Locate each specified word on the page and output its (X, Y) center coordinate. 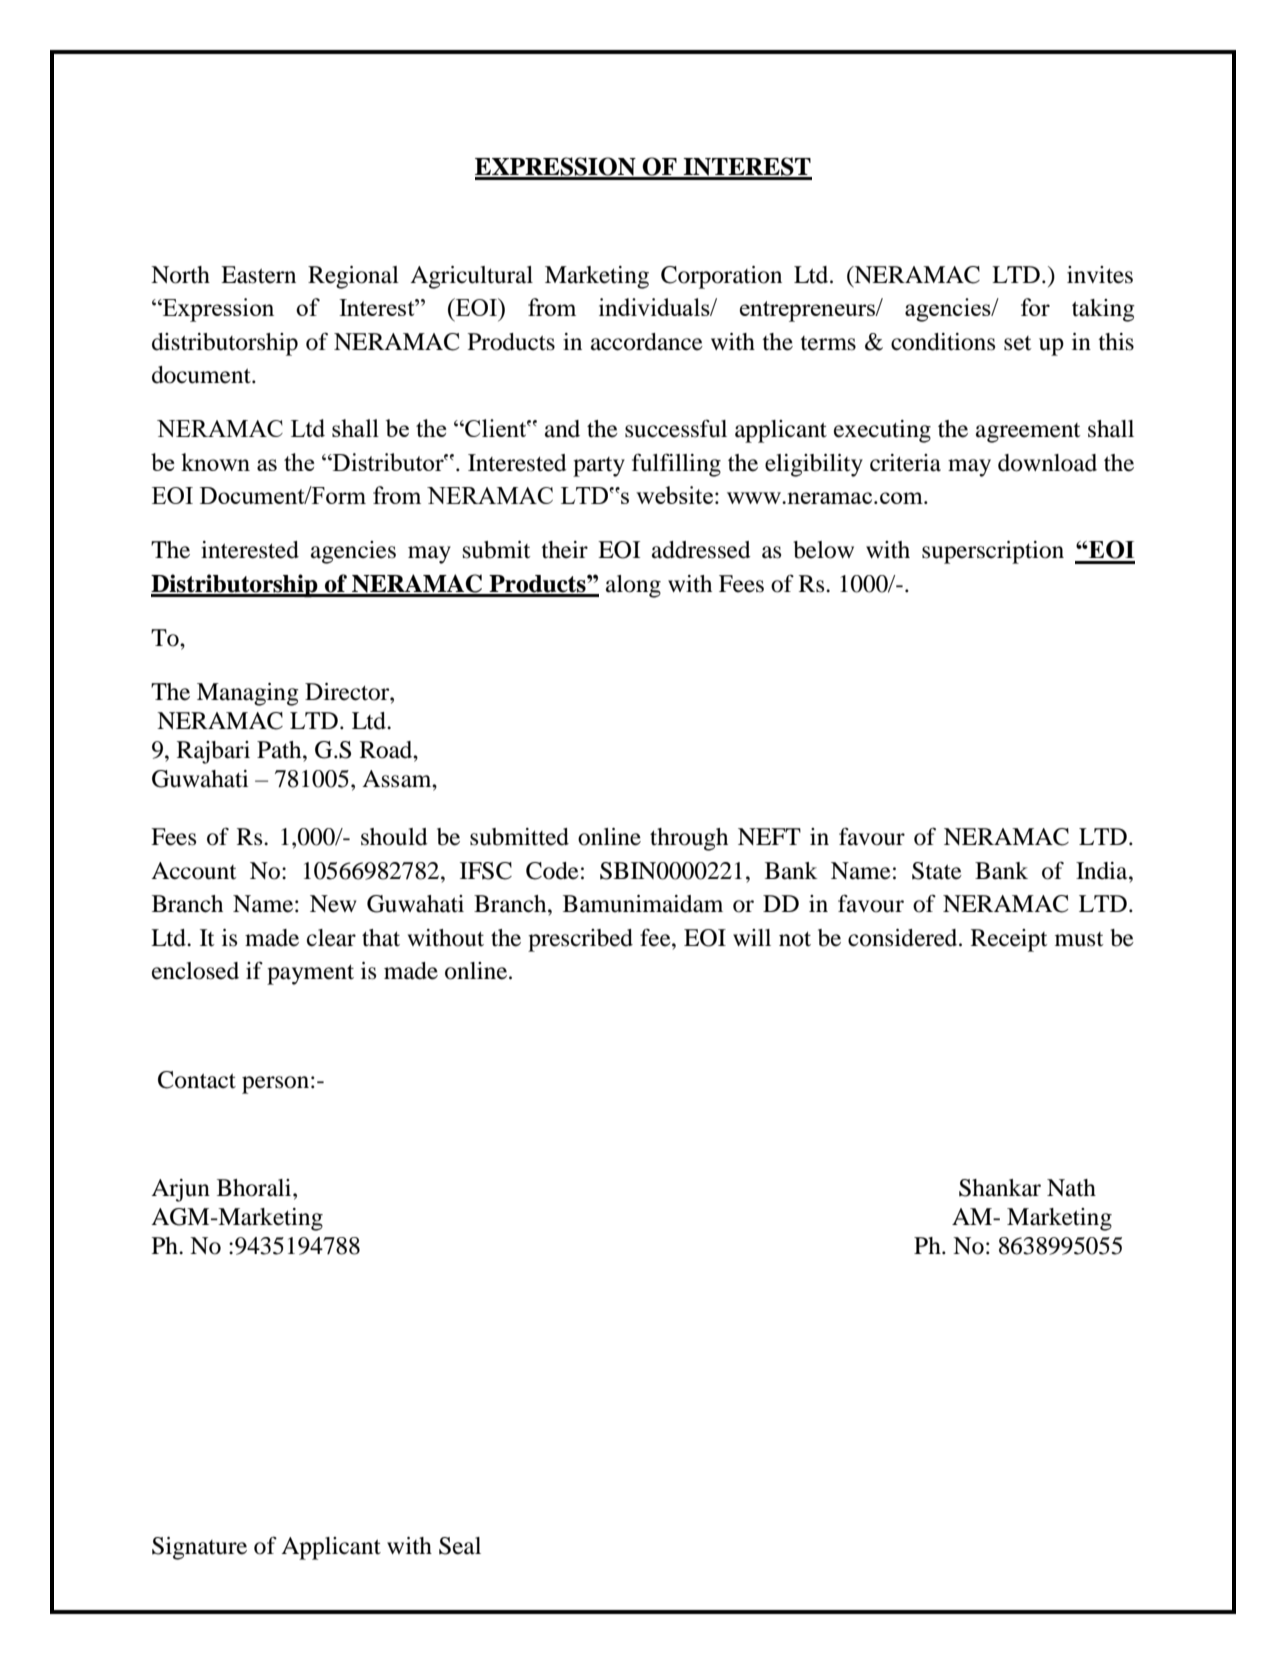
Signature (199, 1548)
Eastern (258, 275)
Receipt (1009, 940)
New (333, 904)
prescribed (580, 940)
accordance (647, 342)
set (1018, 343)
